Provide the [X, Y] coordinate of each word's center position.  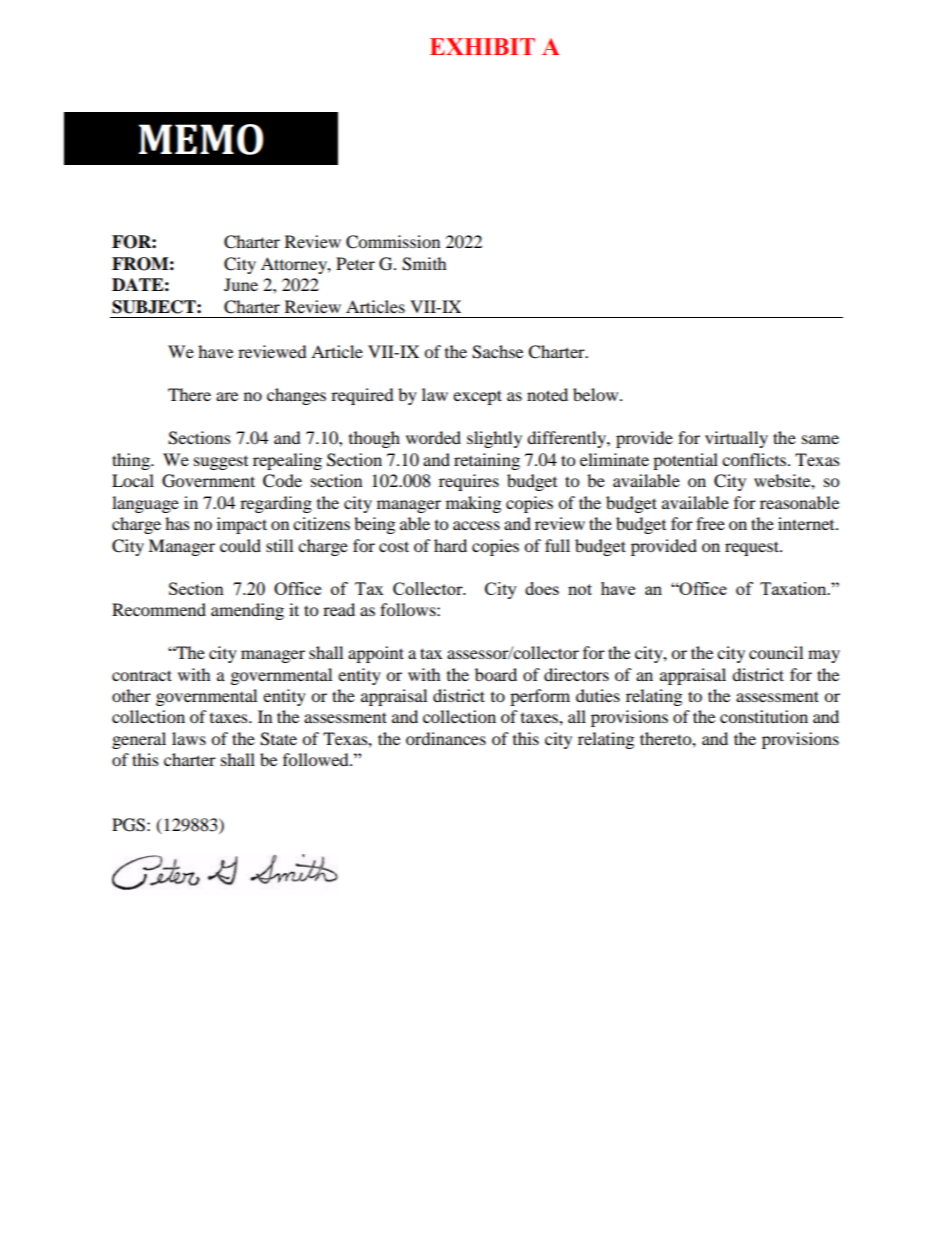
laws [189, 738]
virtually [736, 439]
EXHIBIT [482, 46]
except [477, 397]
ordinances [446, 738]
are [227, 396]
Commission [393, 242]
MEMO [201, 139]
